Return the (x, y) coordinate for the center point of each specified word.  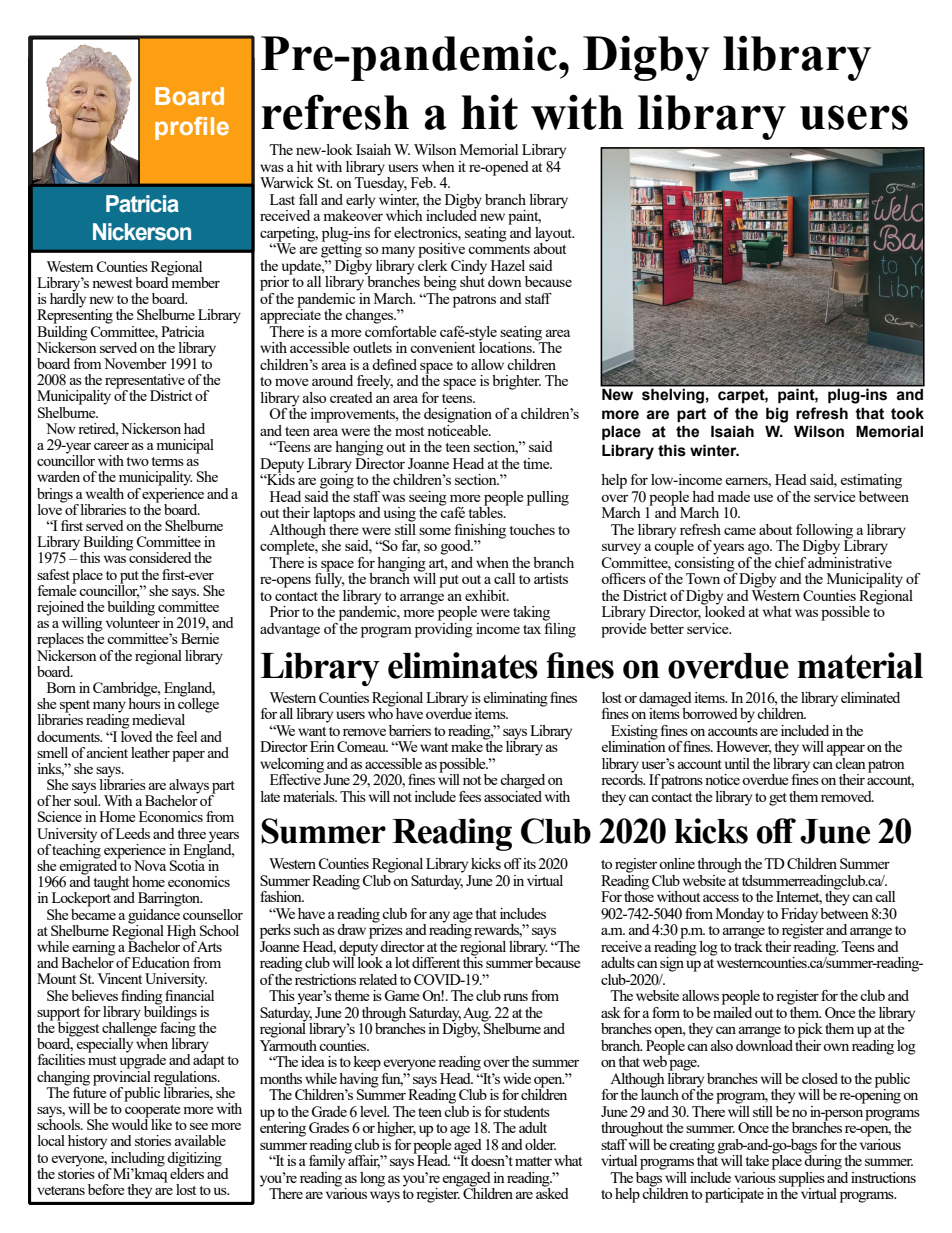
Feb (423, 182)
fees (470, 796)
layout (554, 235)
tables (486, 511)
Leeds (133, 833)
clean (850, 762)
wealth (104, 493)
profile (192, 128)
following (826, 532)
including (138, 1159)
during (823, 1161)
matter (533, 1161)
